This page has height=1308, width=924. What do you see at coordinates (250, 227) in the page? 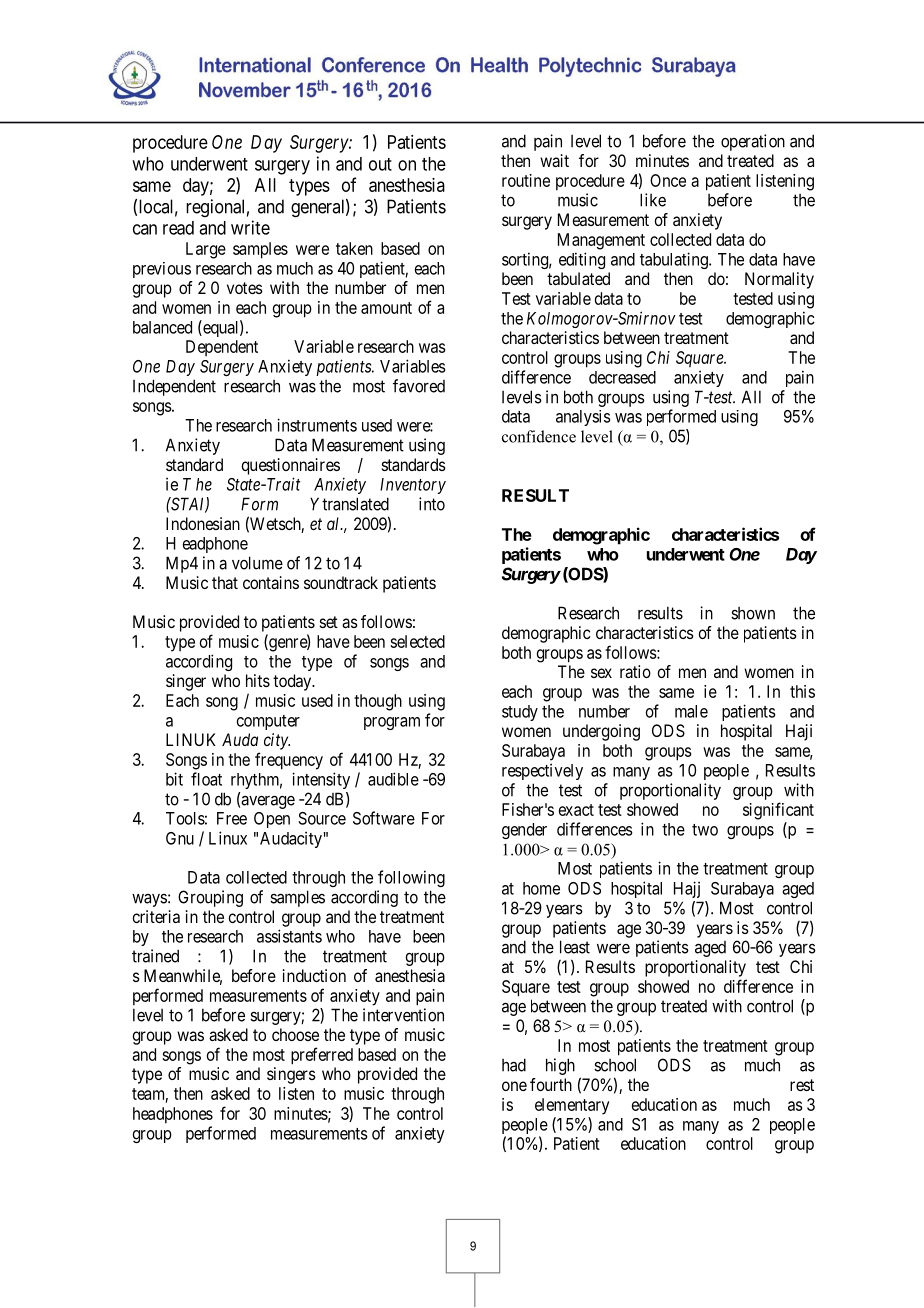
I see `write` at bounding box center [250, 227].
